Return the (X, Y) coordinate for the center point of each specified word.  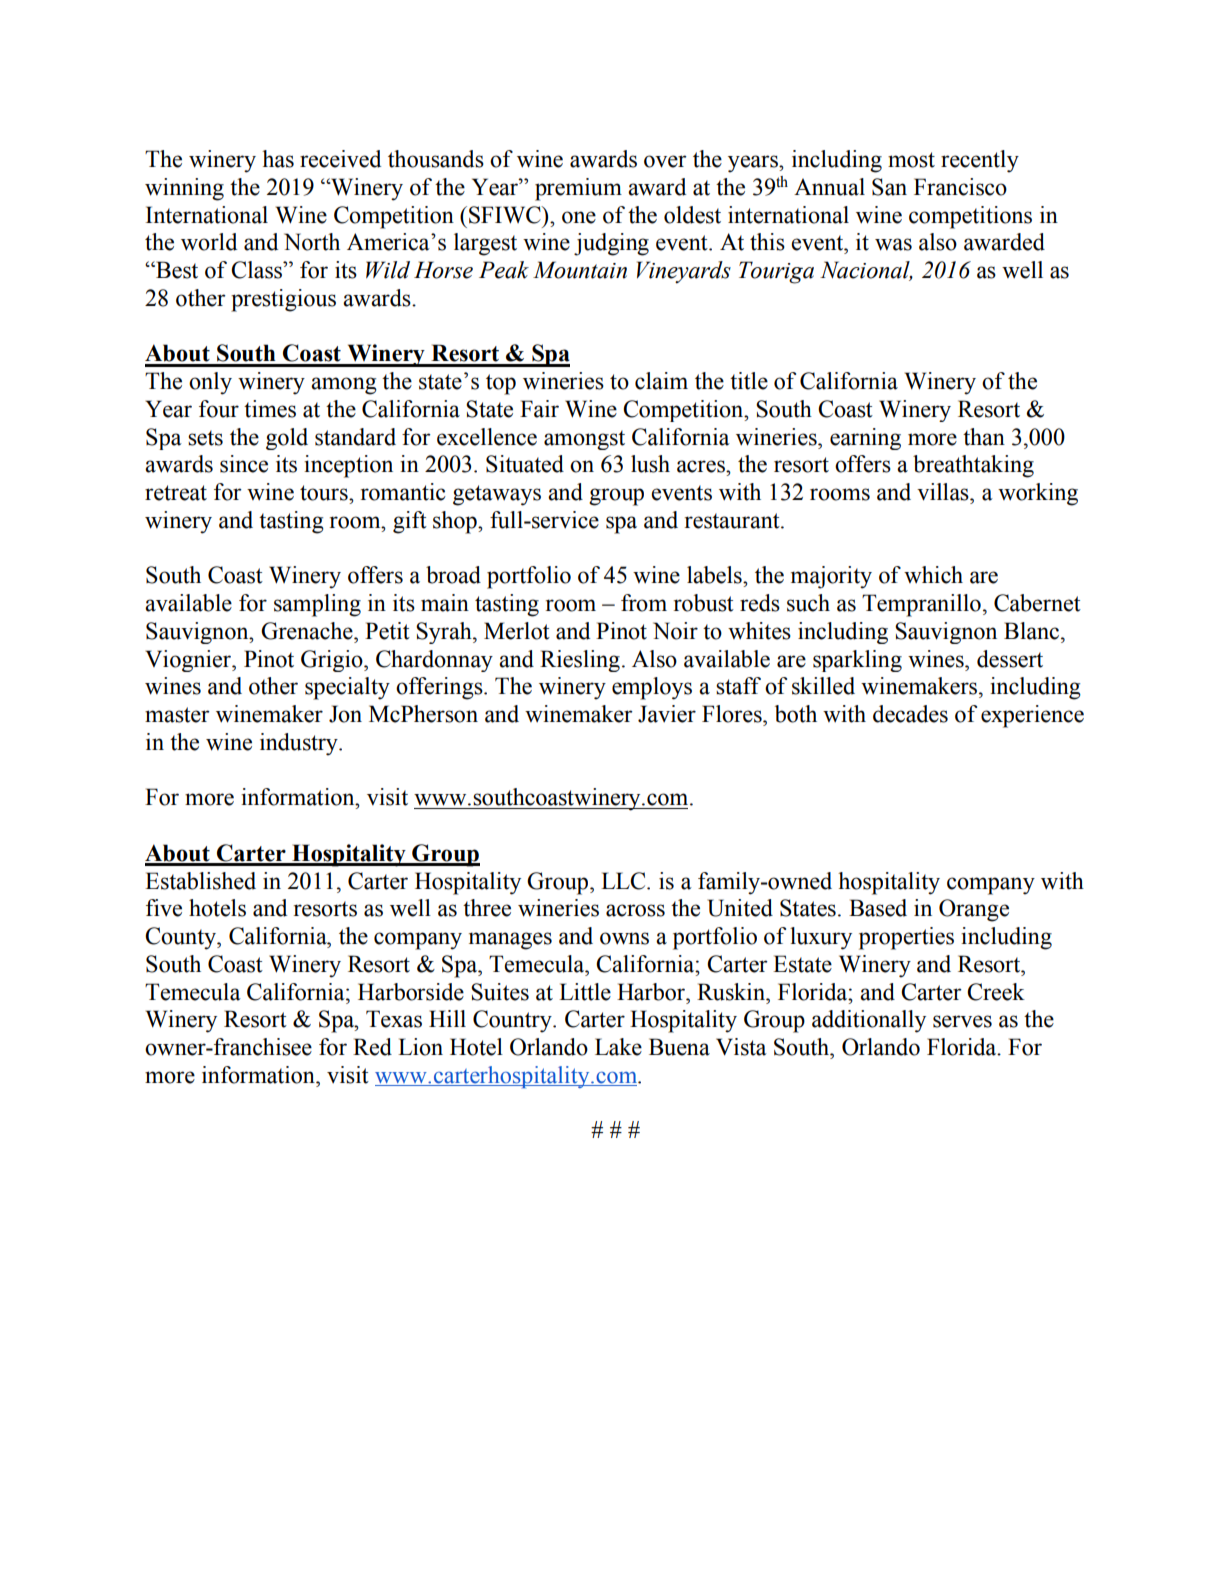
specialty (347, 688)
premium (578, 189)
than (984, 437)
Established (200, 881)
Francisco (960, 187)
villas (944, 492)
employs (652, 688)
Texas (394, 1019)
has (278, 159)
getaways (497, 495)
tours (325, 493)
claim (661, 381)
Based (878, 908)
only (210, 383)
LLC (624, 881)
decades (910, 714)
